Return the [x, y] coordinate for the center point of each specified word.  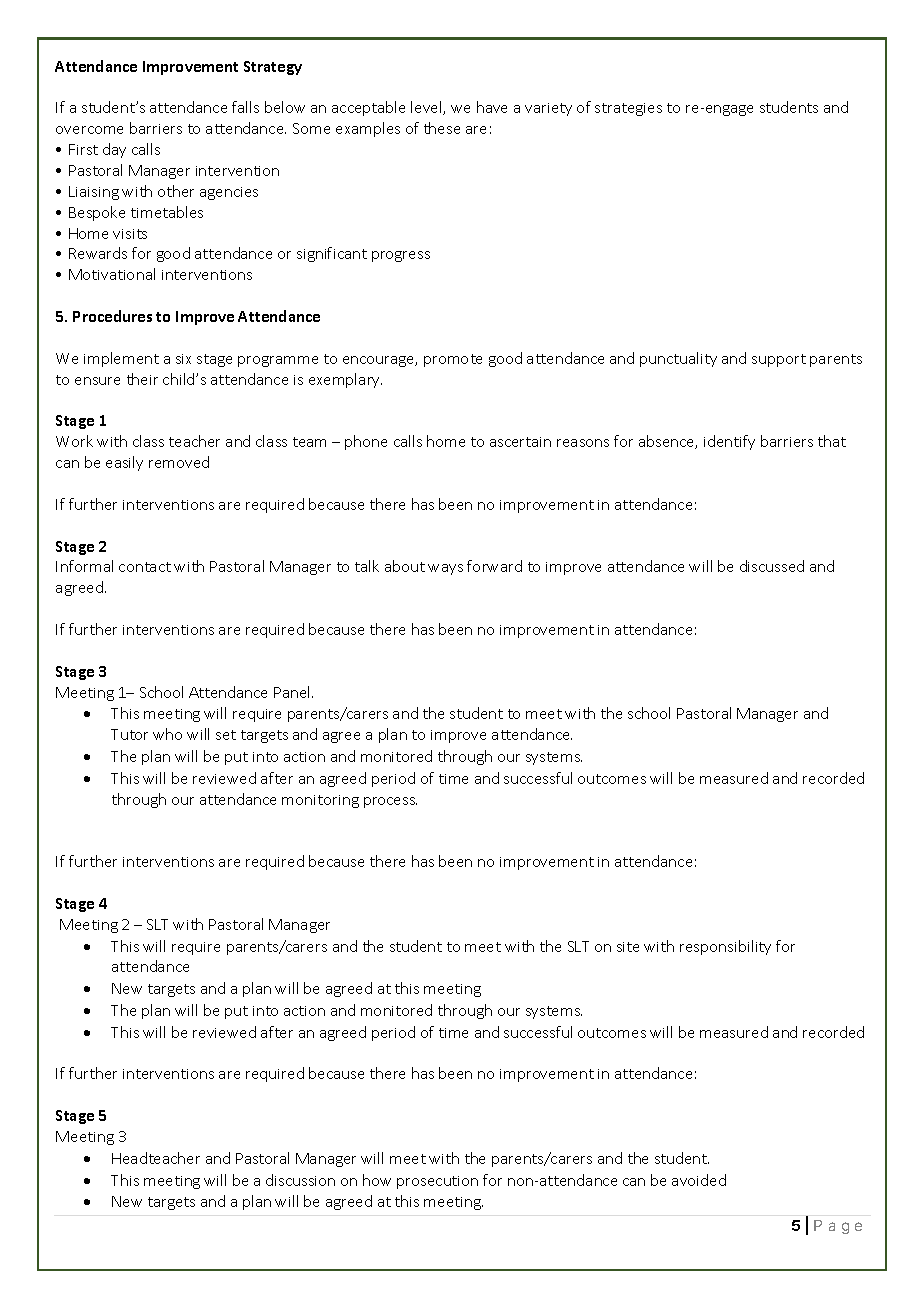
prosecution [437, 1182]
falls [245, 107]
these [442, 128]
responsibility [725, 947]
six [183, 359]
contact [145, 567]
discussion [300, 1180]
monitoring [320, 801]
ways [445, 569]
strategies [628, 109]
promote [453, 360]
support [779, 360]
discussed [772, 566]
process [390, 802]
